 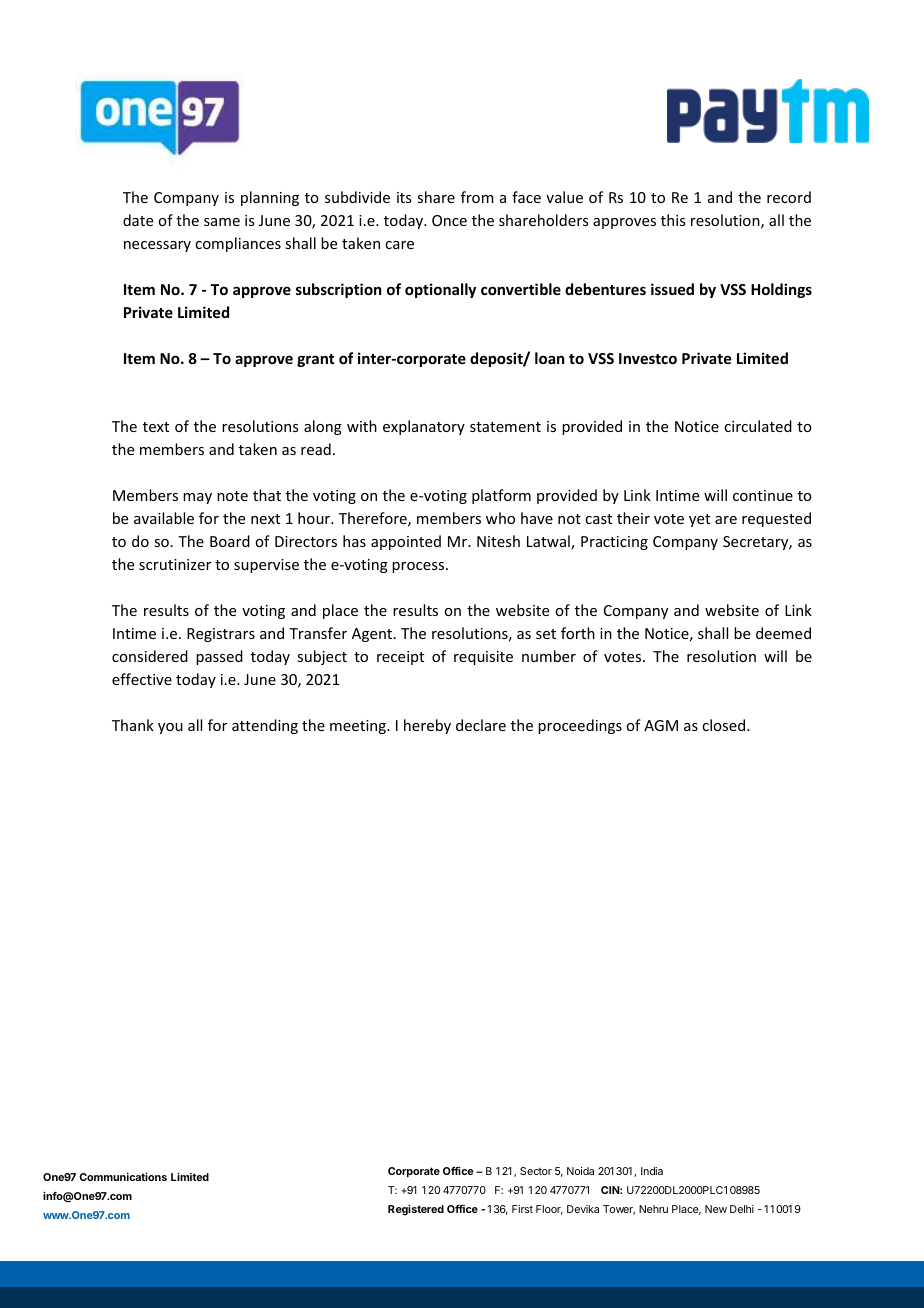 What do you see at coordinates (716, 1209) in the screenshot?
I see `New` at bounding box center [716, 1209].
